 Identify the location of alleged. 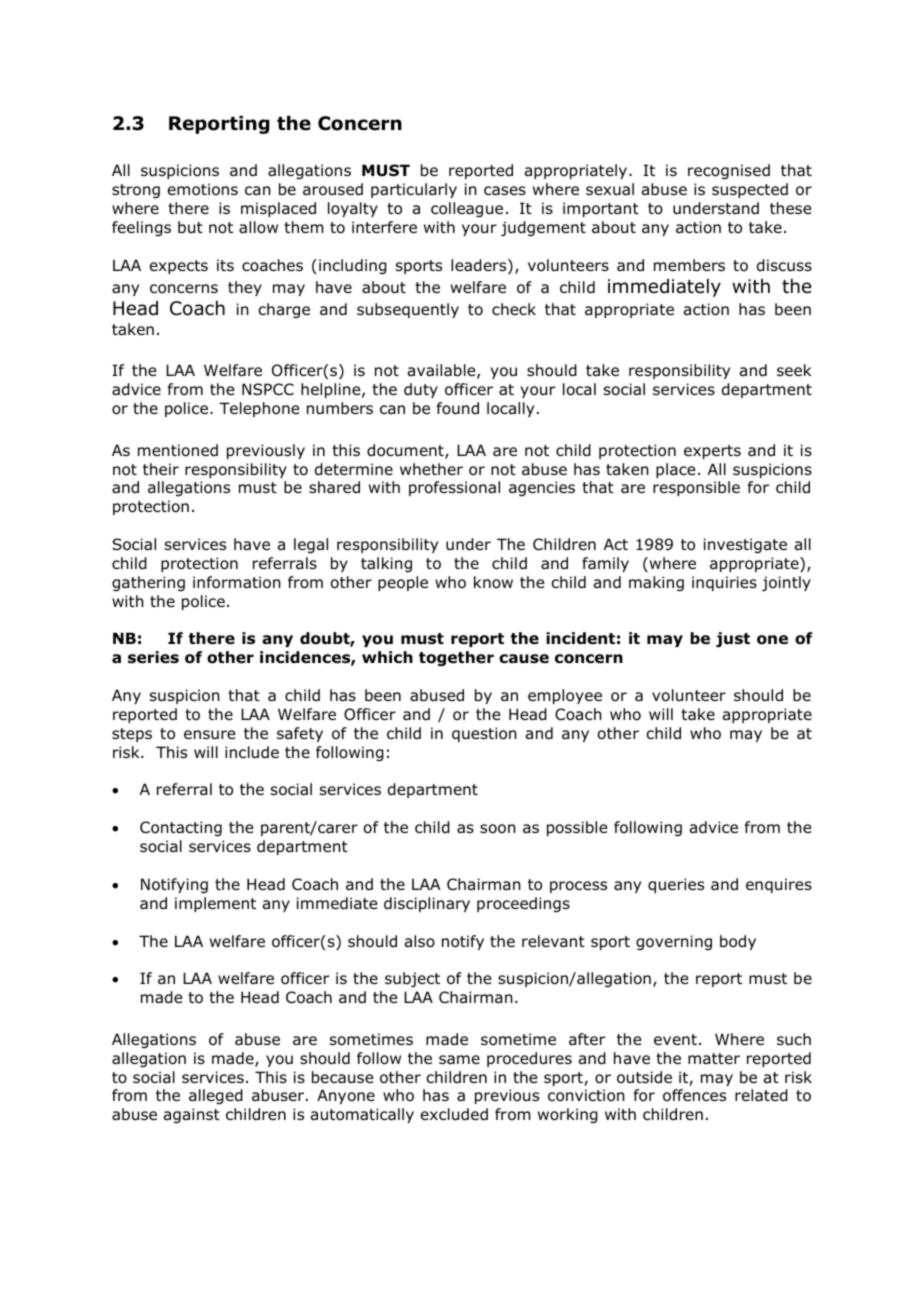
(216, 1096).
